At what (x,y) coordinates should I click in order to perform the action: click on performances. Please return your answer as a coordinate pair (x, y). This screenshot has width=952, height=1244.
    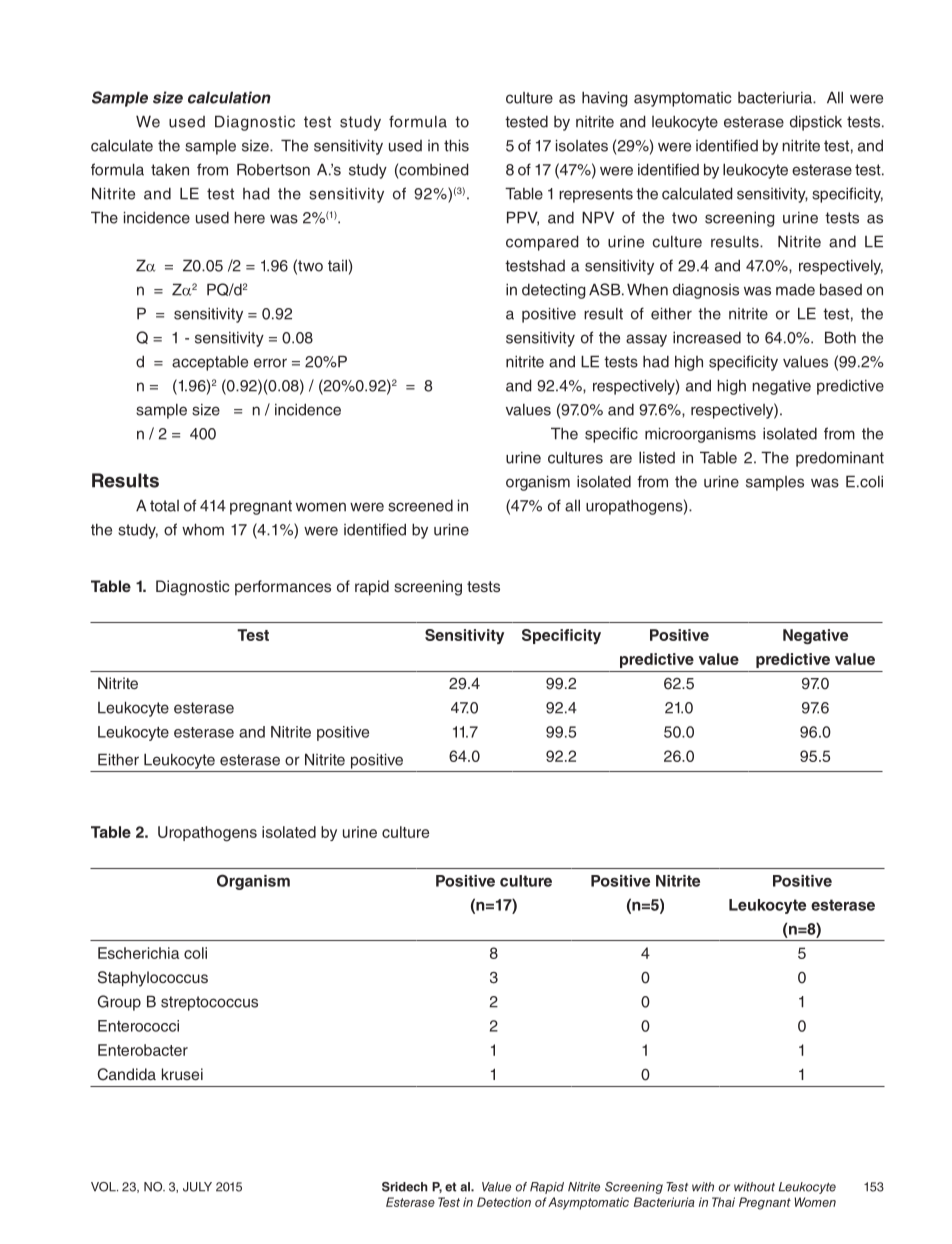
    Looking at the image, I should click on (283, 588).
